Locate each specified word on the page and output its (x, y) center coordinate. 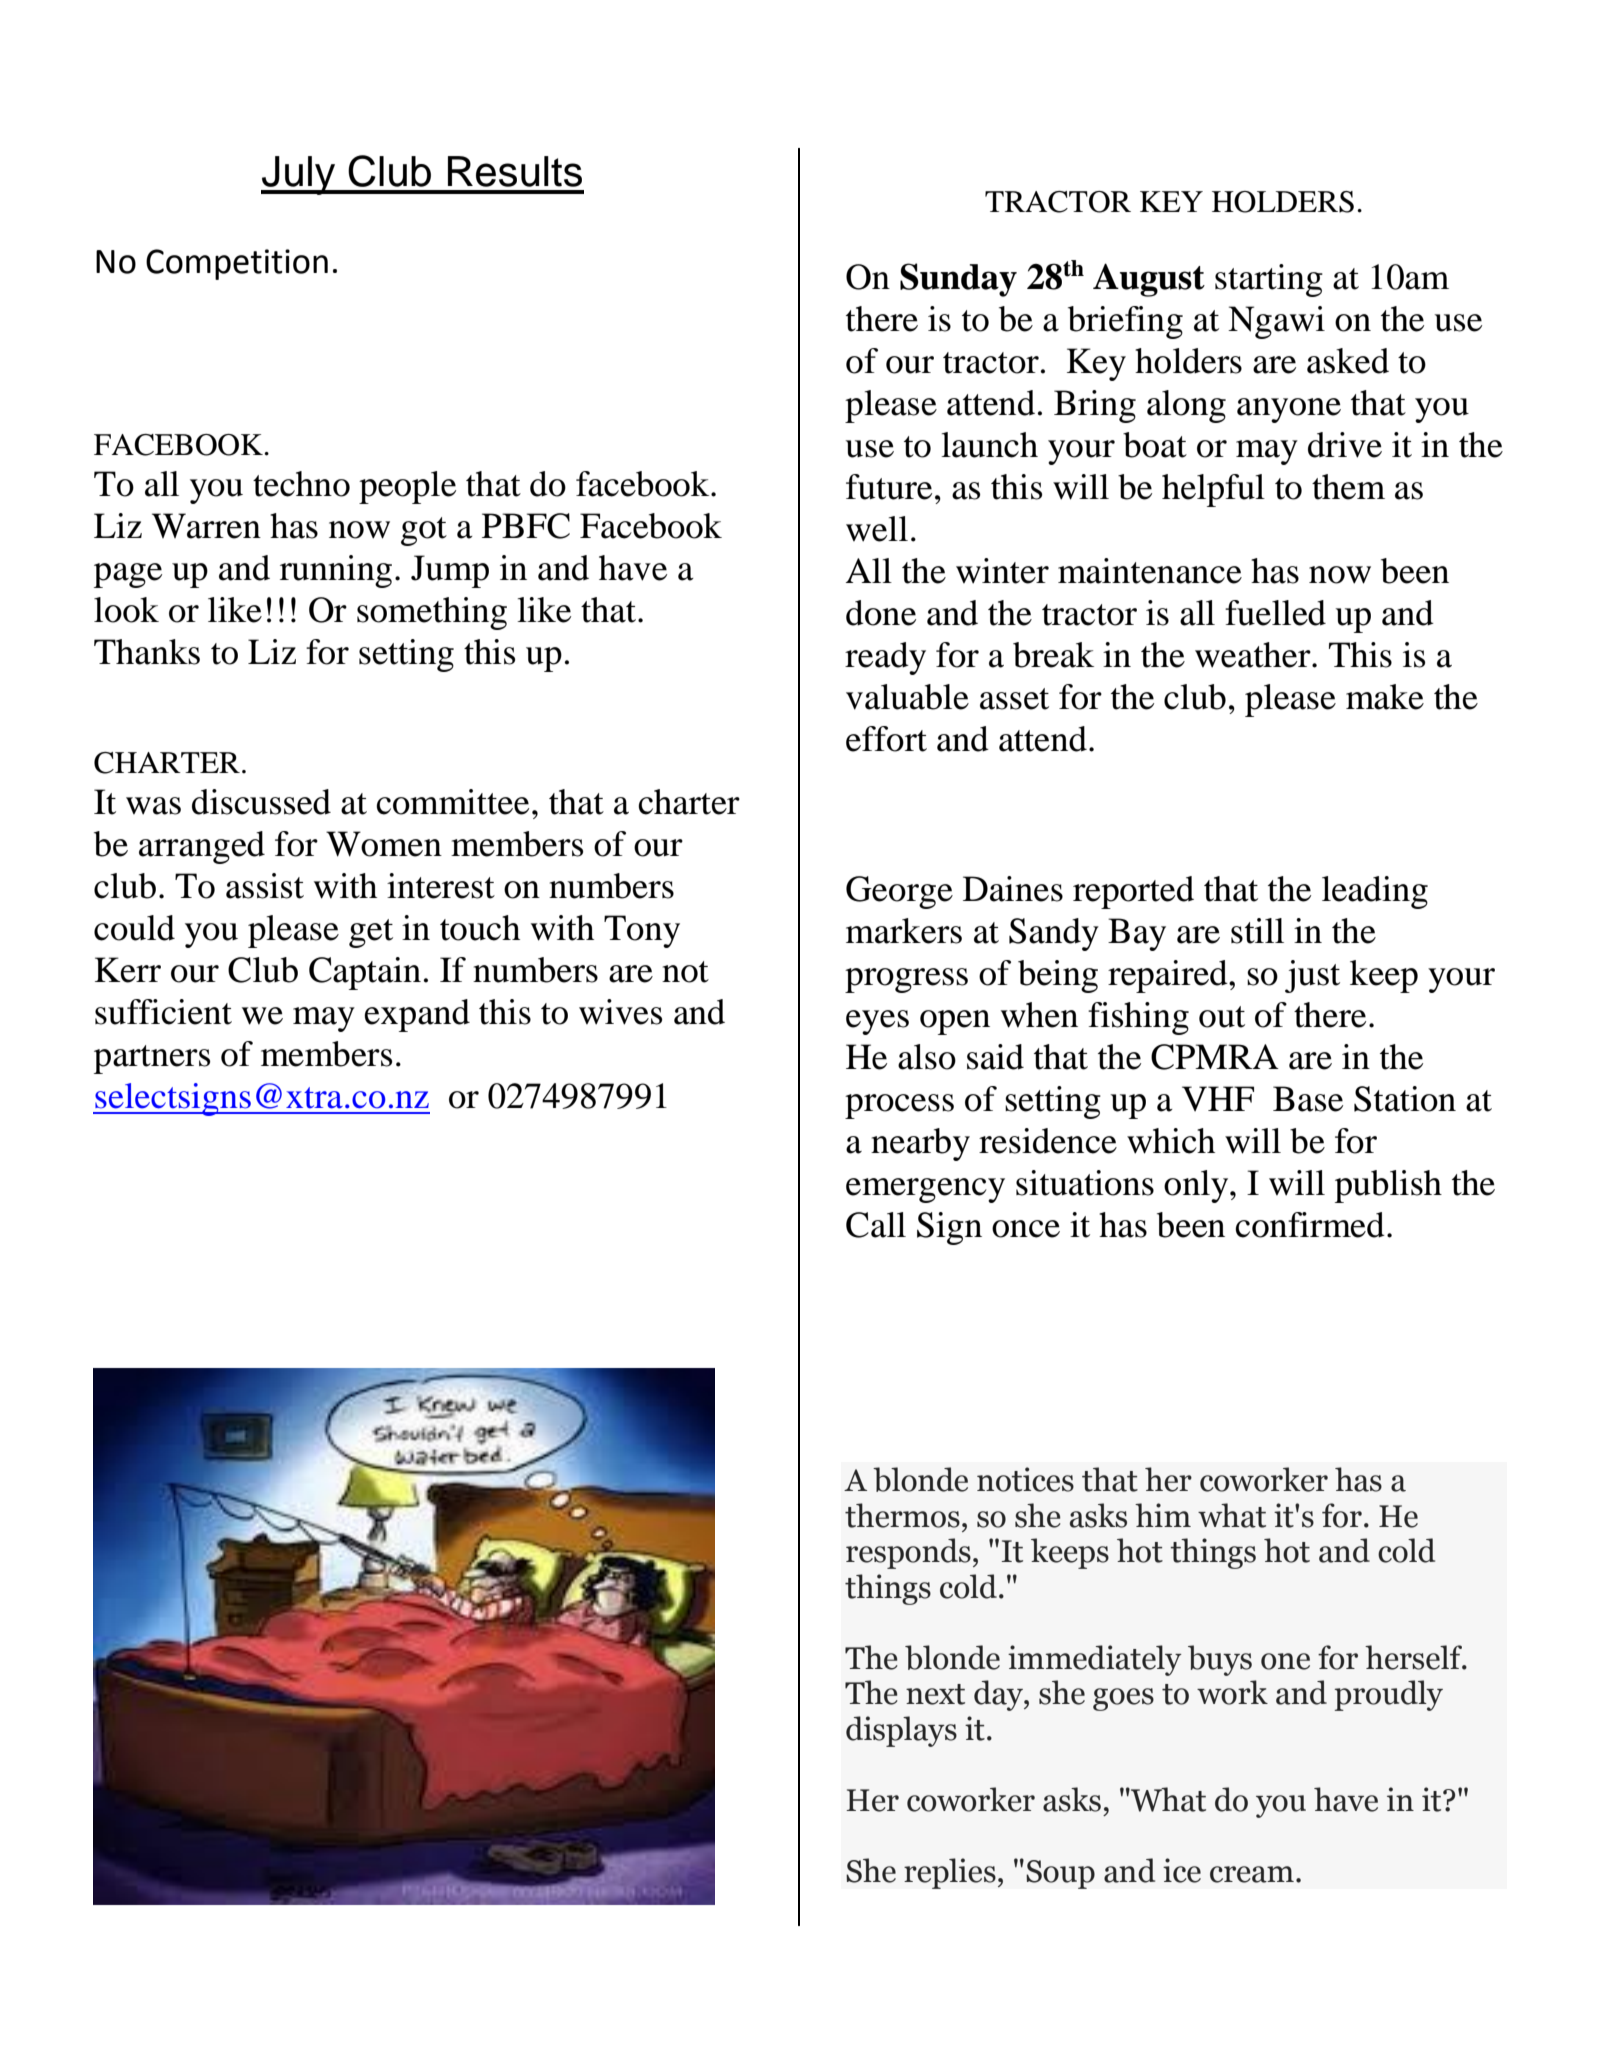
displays (901, 1731)
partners (152, 1059)
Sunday (958, 280)
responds (908, 1553)
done (881, 613)
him (1163, 1515)
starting (1269, 280)
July (299, 175)
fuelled (1275, 613)
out (1222, 1017)
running (336, 571)
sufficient (163, 1012)
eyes (877, 1022)
